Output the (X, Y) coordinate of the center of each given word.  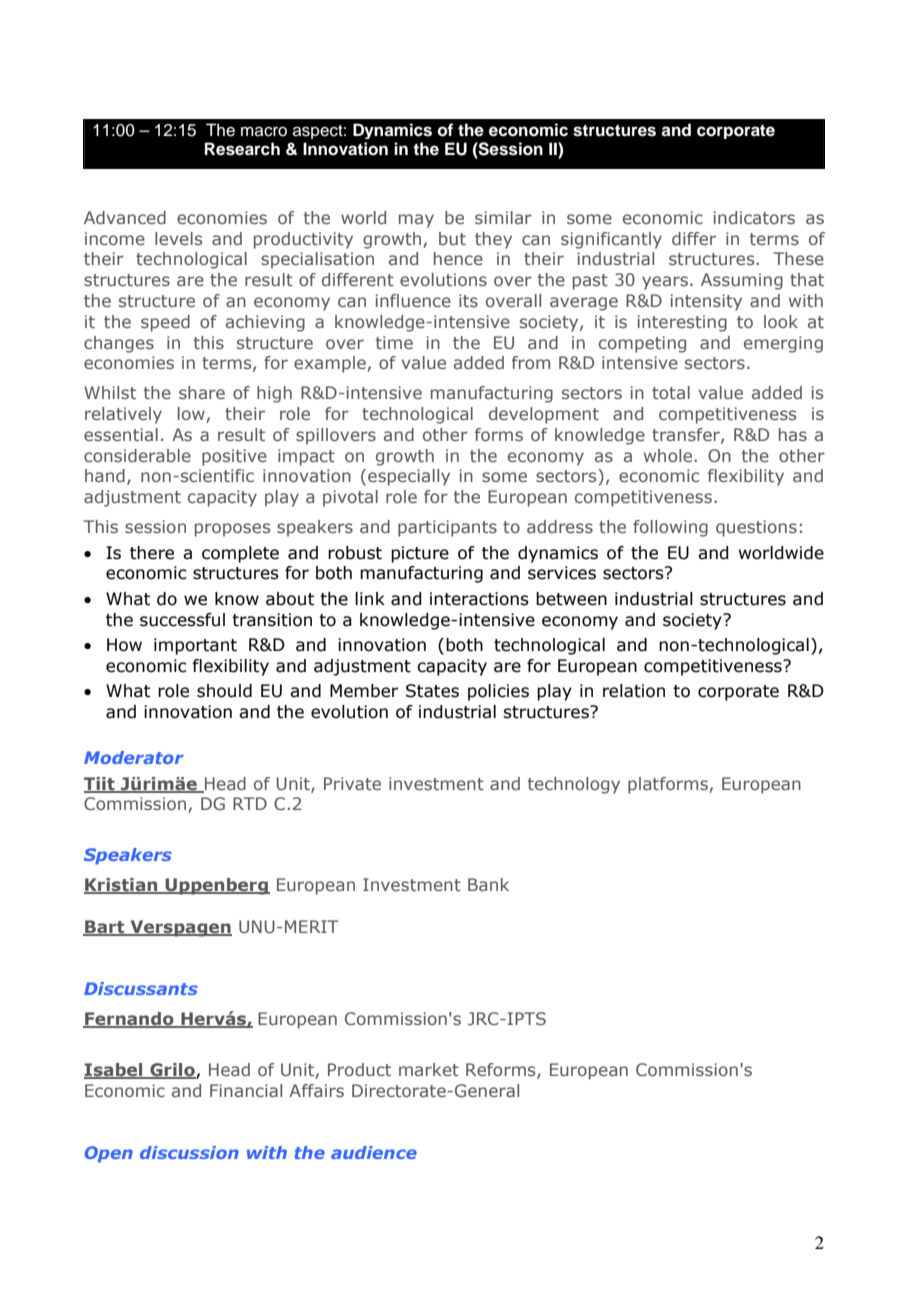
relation (634, 691)
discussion (189, 1152)
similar (503, 217)
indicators (754, 217)
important (195, 646)
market (429, 1069)
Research (242, 149)
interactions (479, 599)
